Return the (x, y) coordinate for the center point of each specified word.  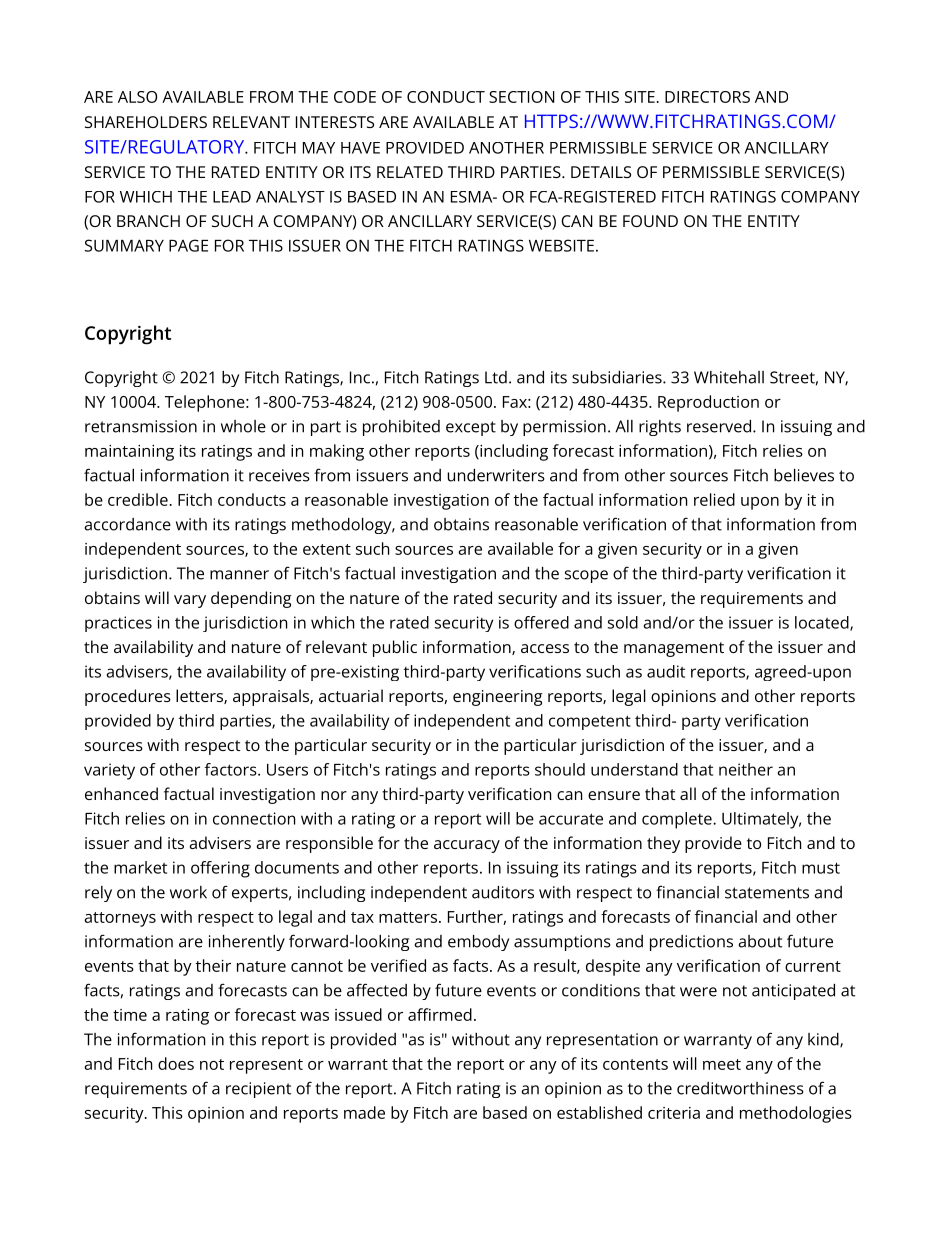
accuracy (467, 846)
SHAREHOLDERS (146, 122)
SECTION (522, 97)
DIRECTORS (707, 97)
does (176, 1063)
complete (678, 820)
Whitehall (729, 377)
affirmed (440, 1014)
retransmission (141, 426)
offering (220, 869)
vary (190, 601)
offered (541, 622)
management (674, 649)
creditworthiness (740, 1088)
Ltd (496, 377)
